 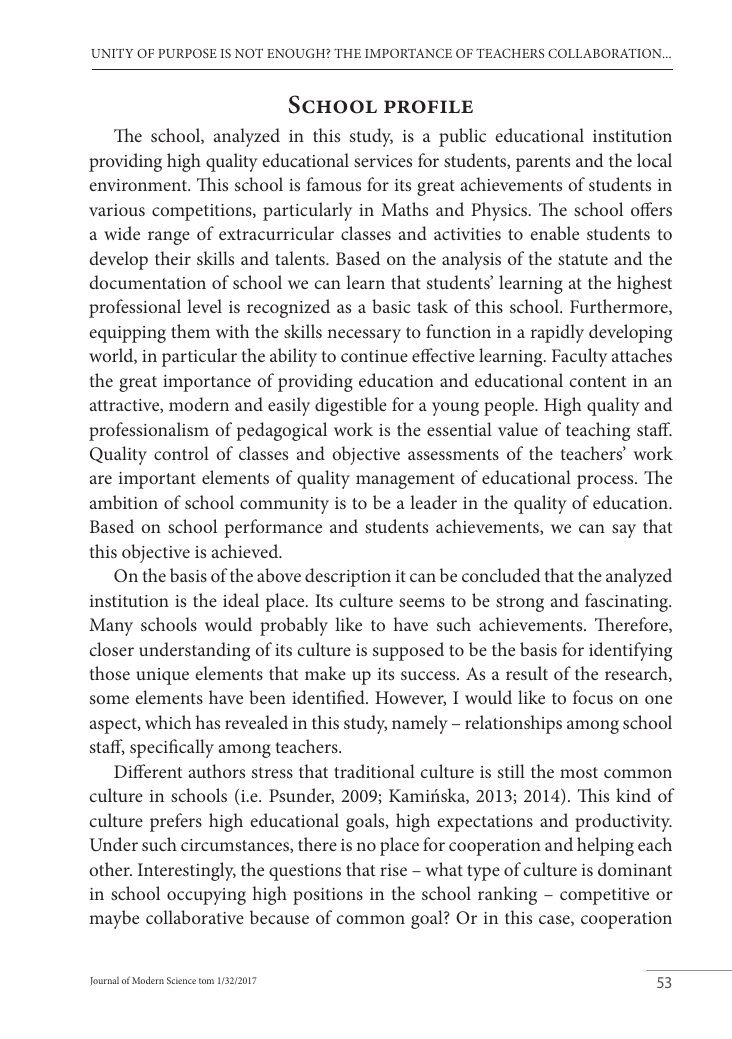 What do you see at coordinates (181, 453) in the page?
I see `control` at bounding box center [181, 453].
